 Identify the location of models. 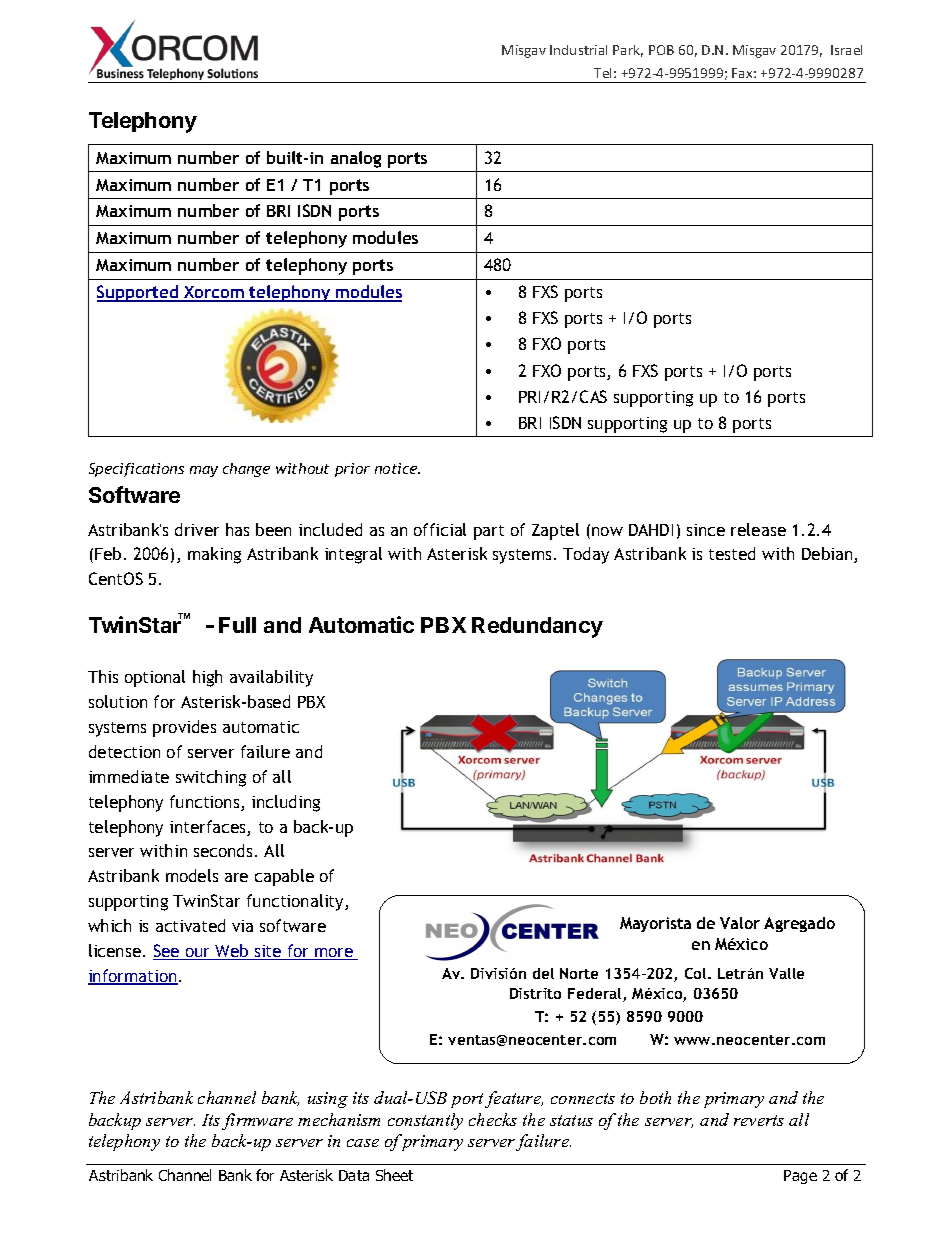
(192, 875).
